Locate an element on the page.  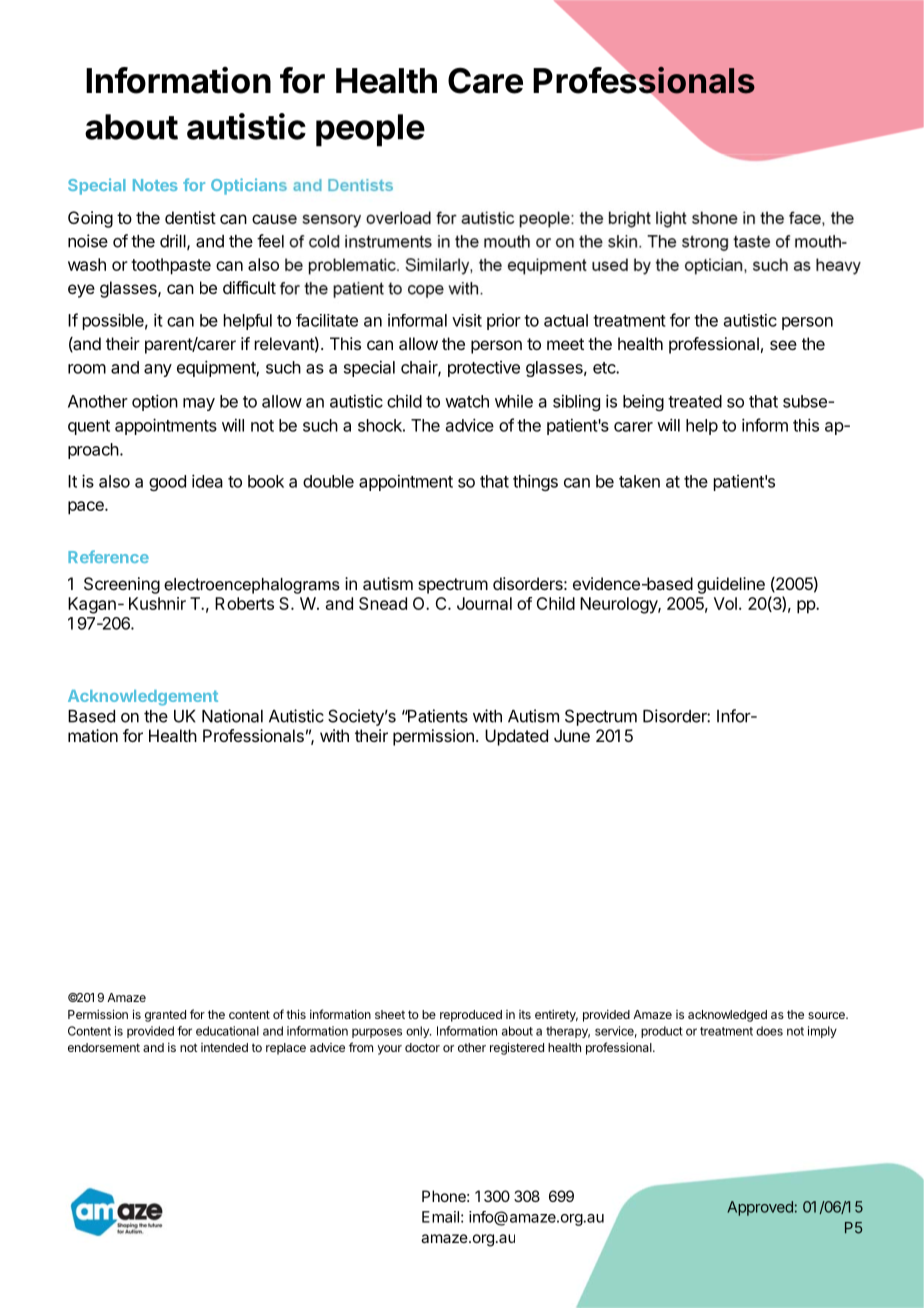
Email is located at coordinates (440, 1217).
